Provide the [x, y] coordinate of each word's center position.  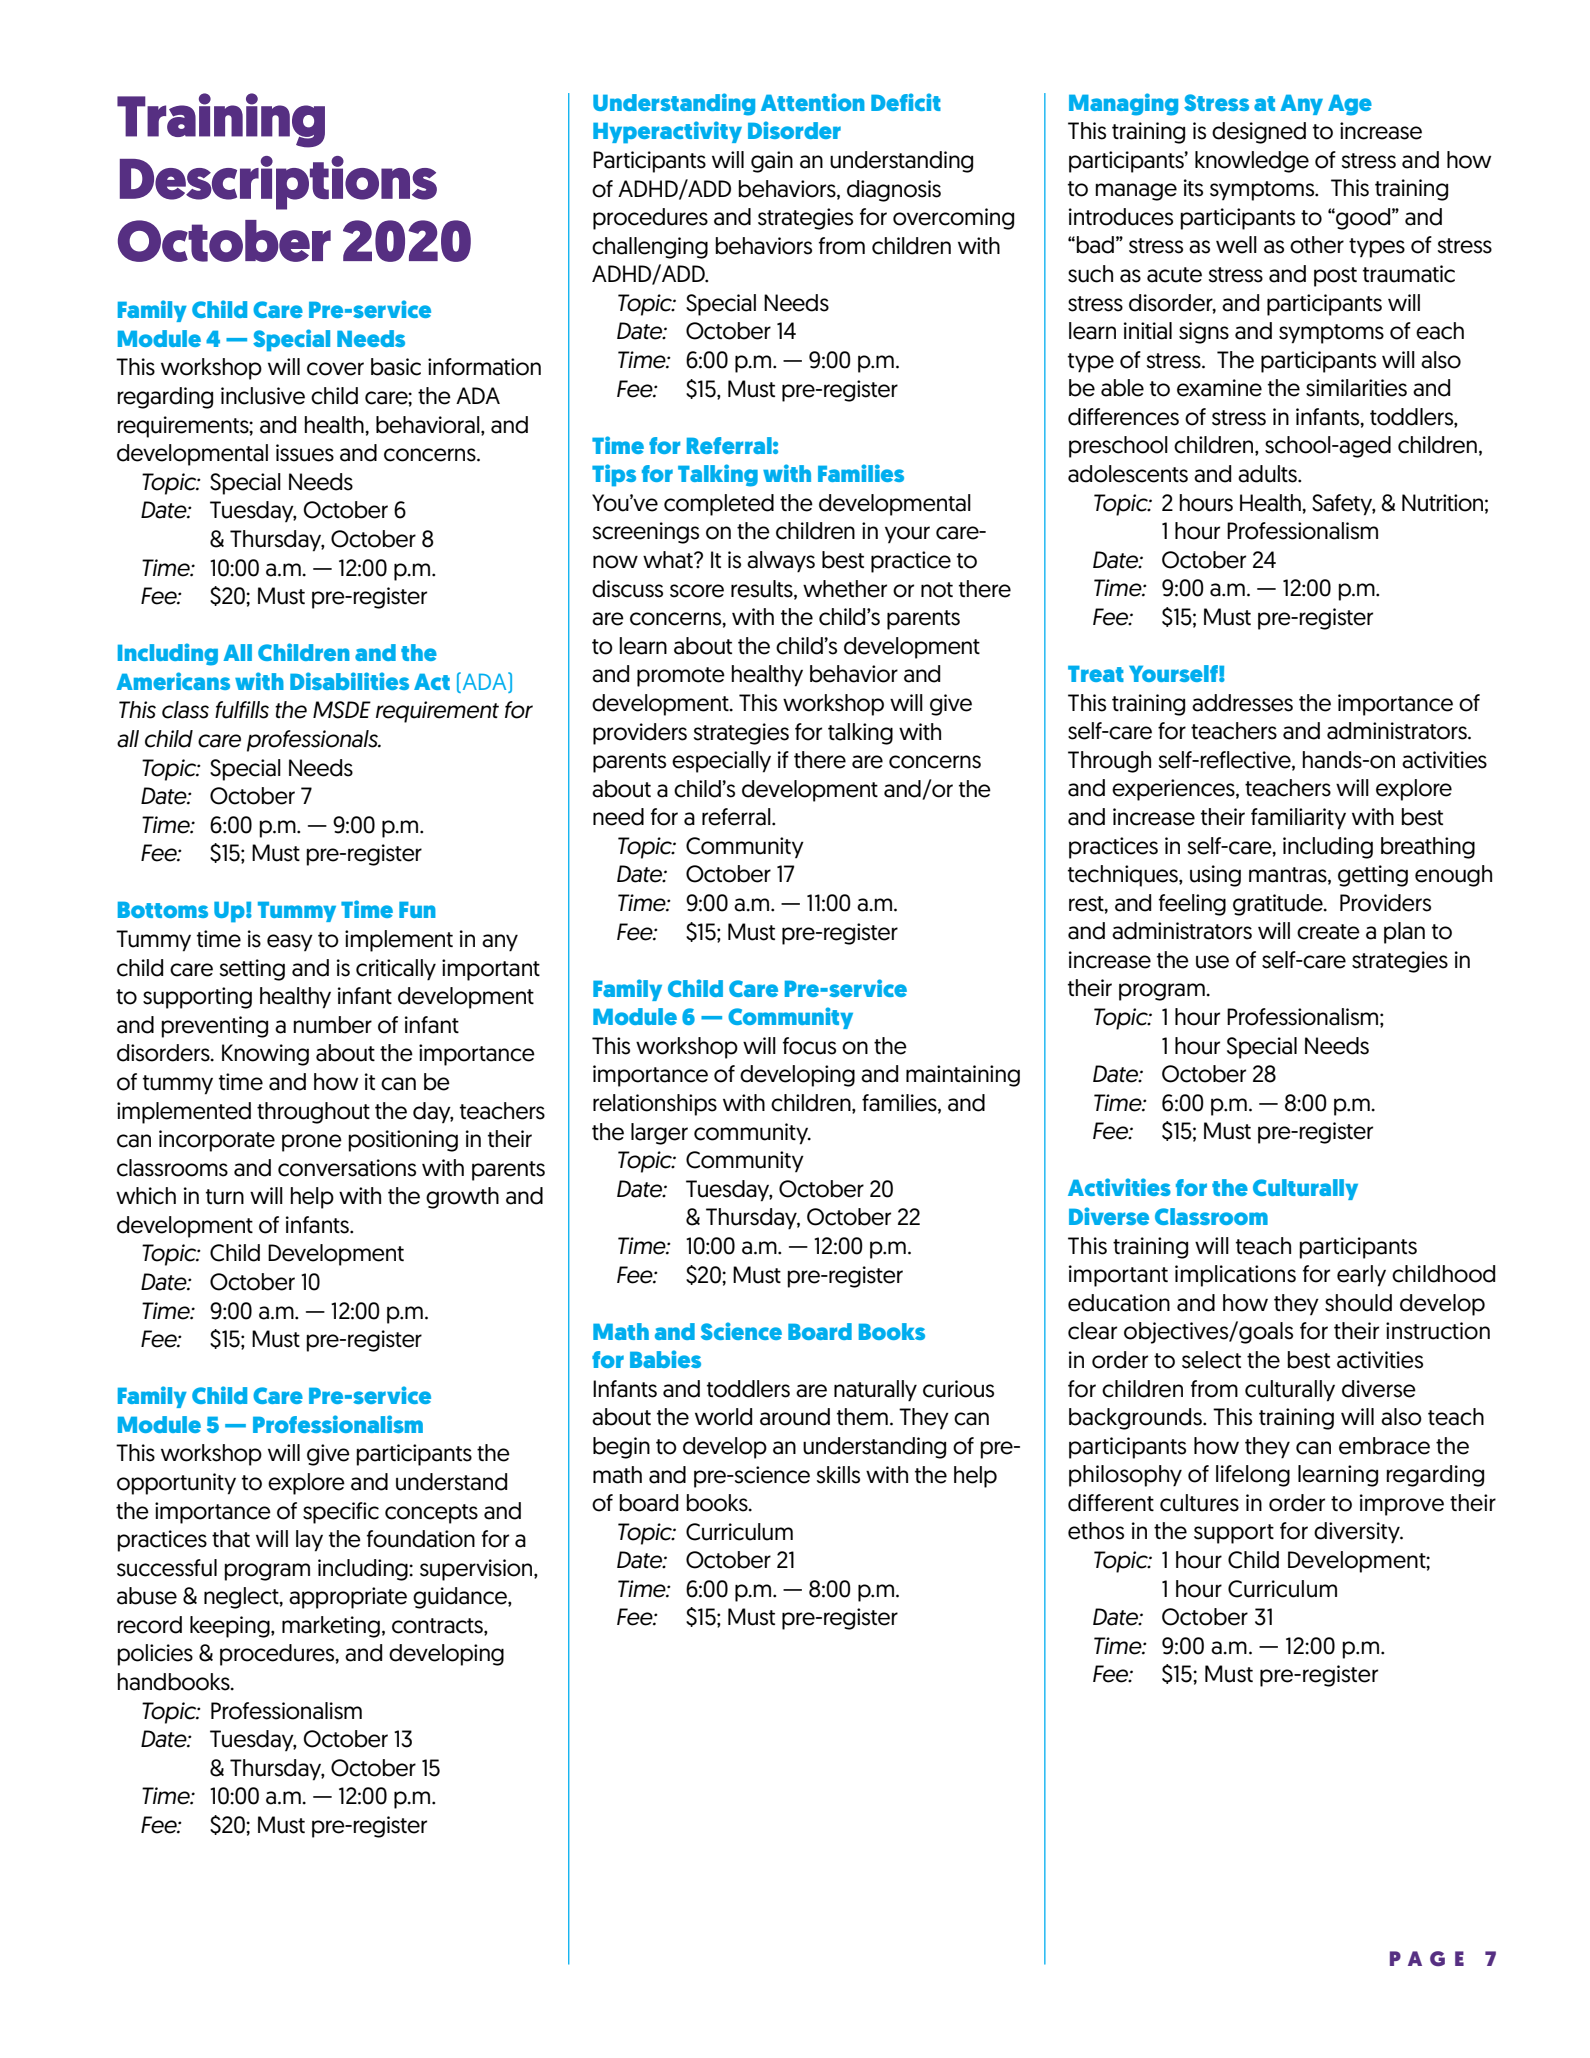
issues [305, 453]
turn [225, 1197]
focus [809, 1046]
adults [1268, 474]
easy [290, 942]
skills [838, 1475]
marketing [331, 1627]
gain [772, 162]
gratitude [1279, 905]
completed [719, 505]
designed [1259, 133]
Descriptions [278, 183]
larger [659, 1134]
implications [1235, 1276]
